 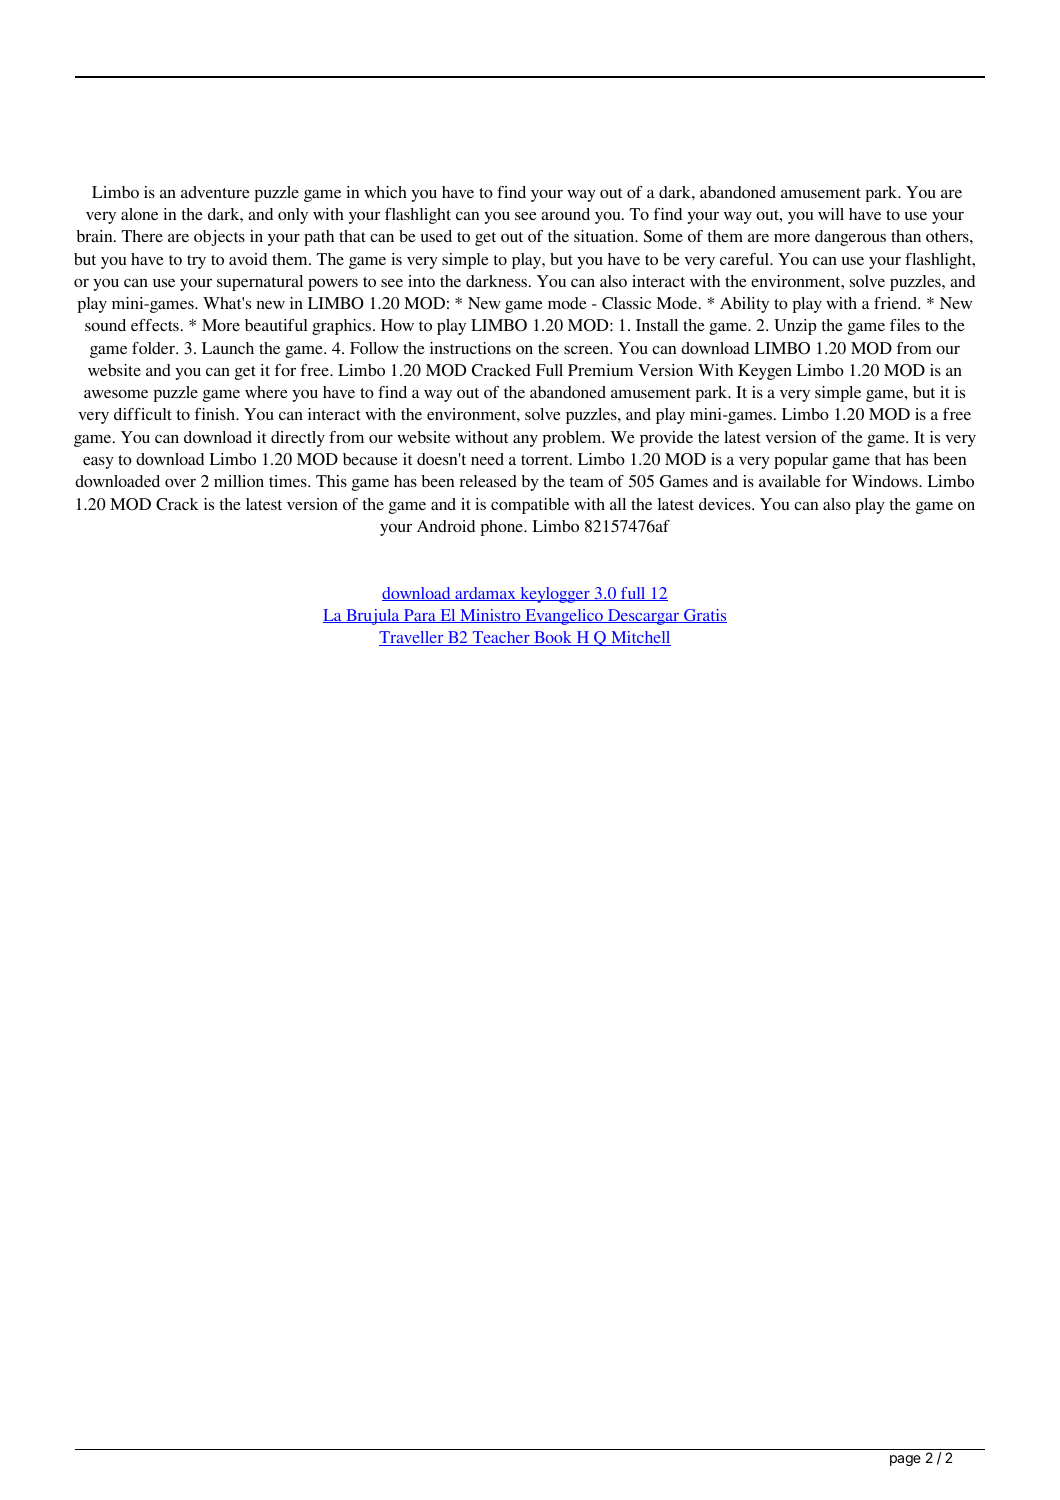 I want to click on Gratis, so click(x=704, y=616).
